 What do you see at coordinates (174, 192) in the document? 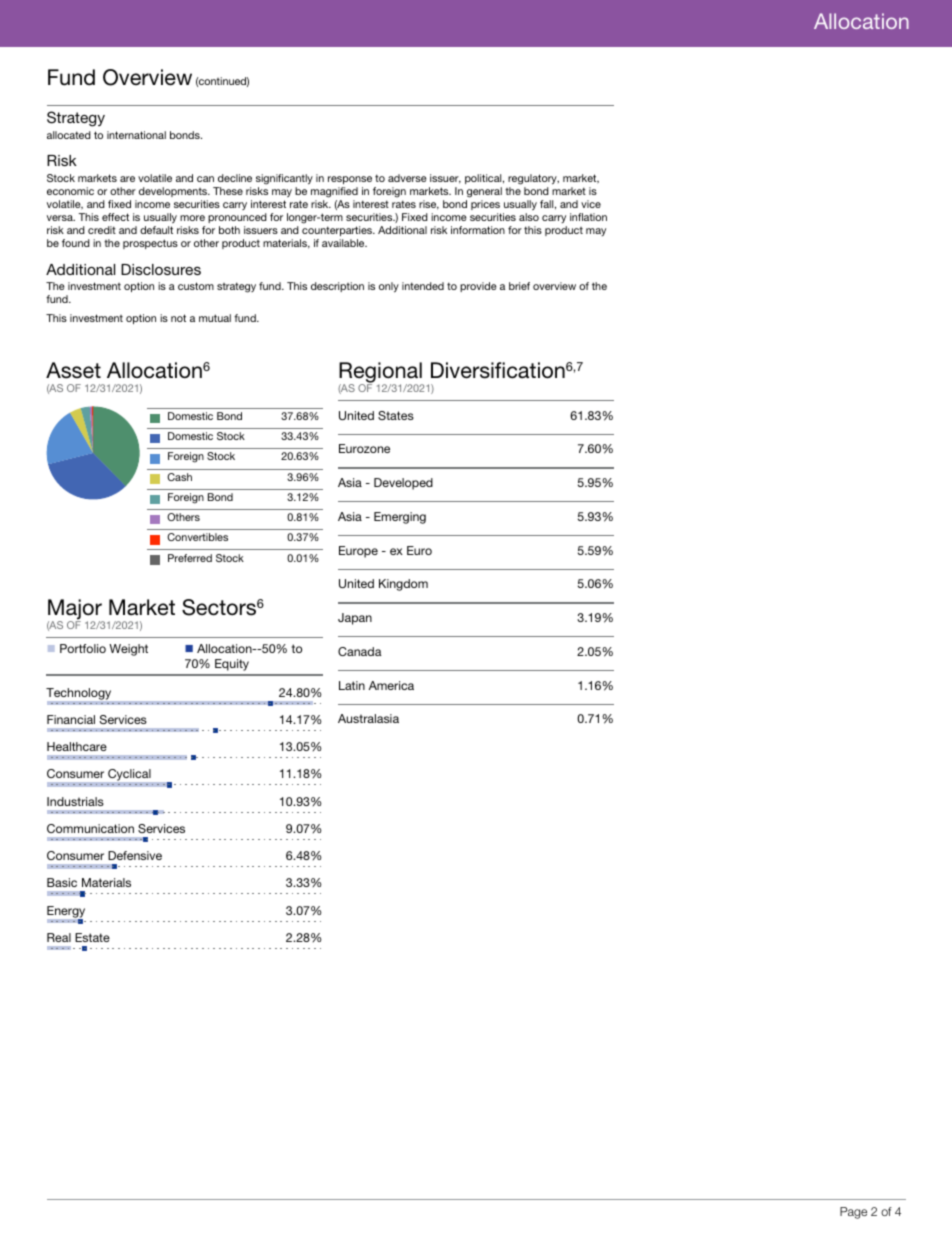
I see `developments` at bounding box center [174, 192].
